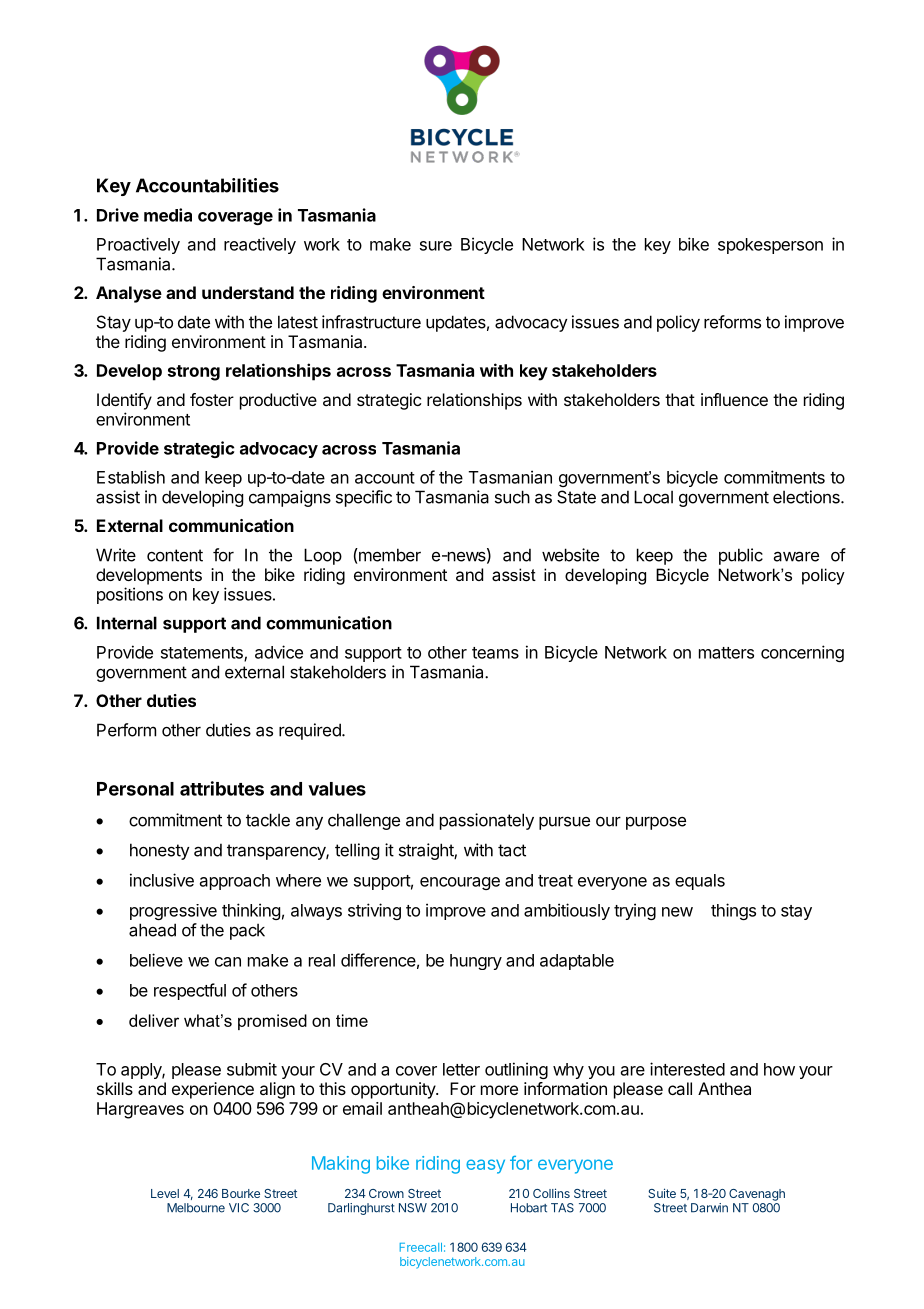  Describe the element at coordinates (512, 497) in the page. I see `such` at that location.
